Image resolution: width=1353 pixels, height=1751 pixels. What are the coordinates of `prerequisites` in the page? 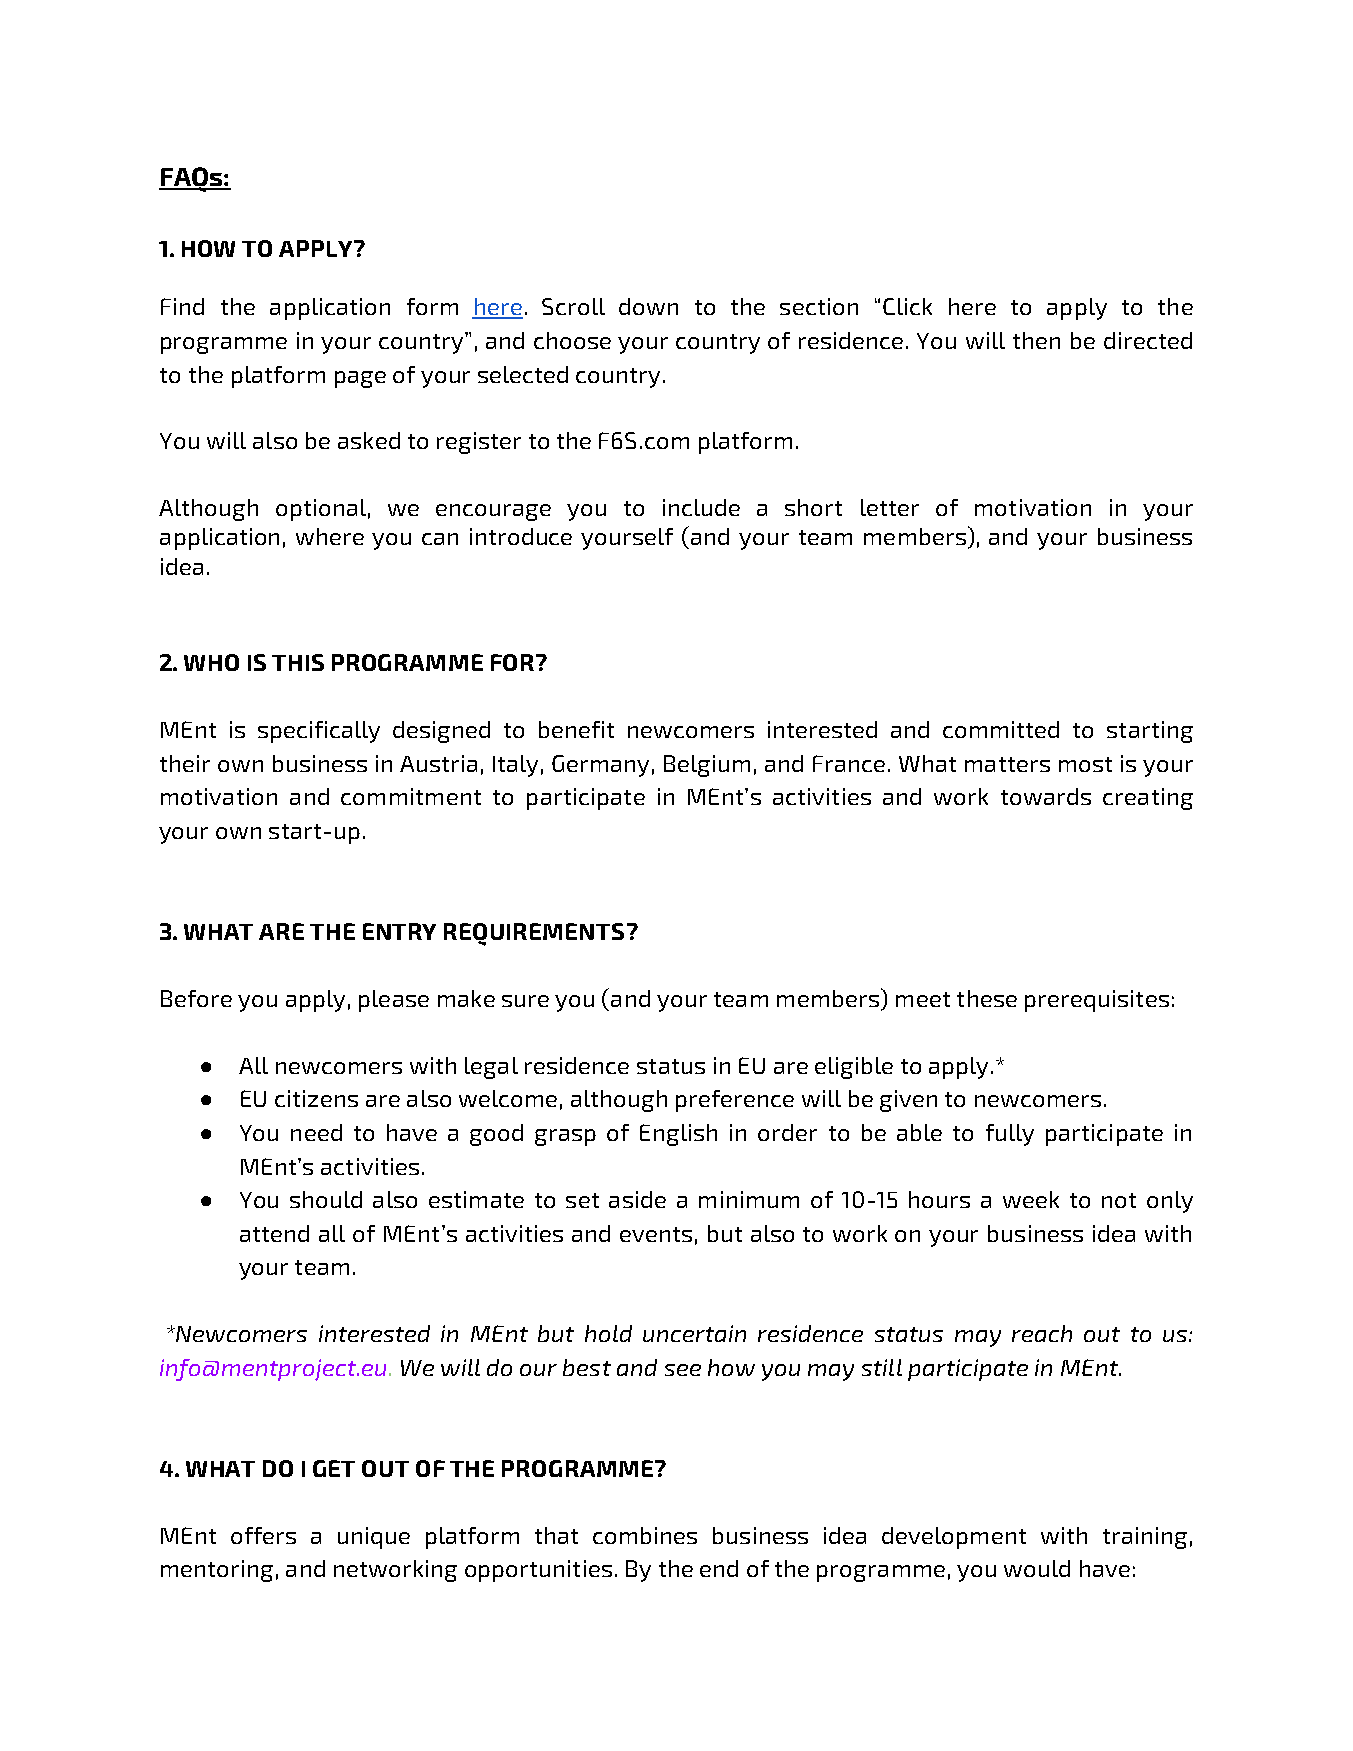 It's located at (1097, 1001).
